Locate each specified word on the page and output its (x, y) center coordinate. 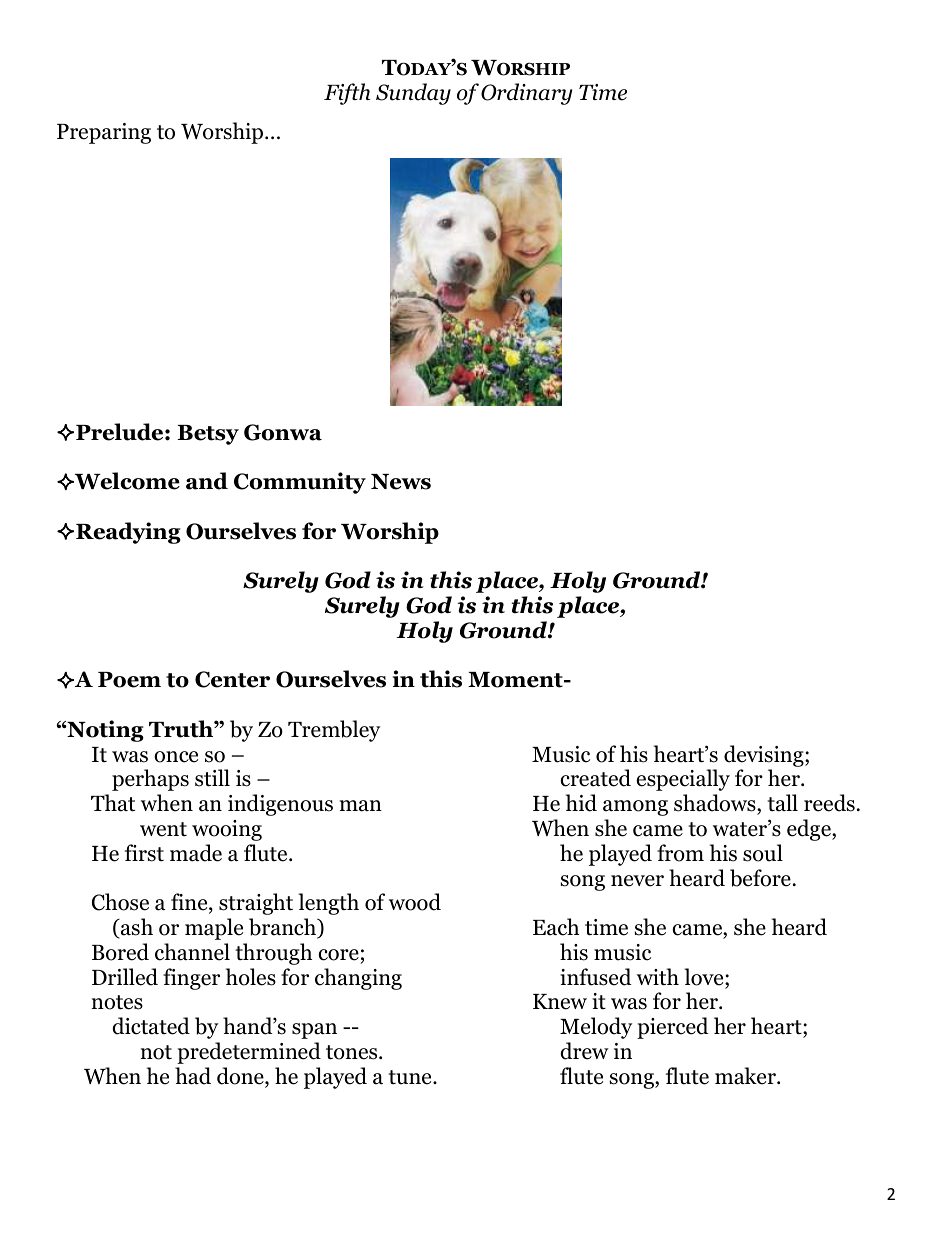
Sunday (413, 94)
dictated (151, 1026)
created (595, 778)
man (361, 806)
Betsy (208, 435)
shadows (716, 803)
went (163, 829)
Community (300, 483)
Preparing (104, 133)
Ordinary (526, 94)
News (401, 482)
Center (232, 679)
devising (765, 756)
